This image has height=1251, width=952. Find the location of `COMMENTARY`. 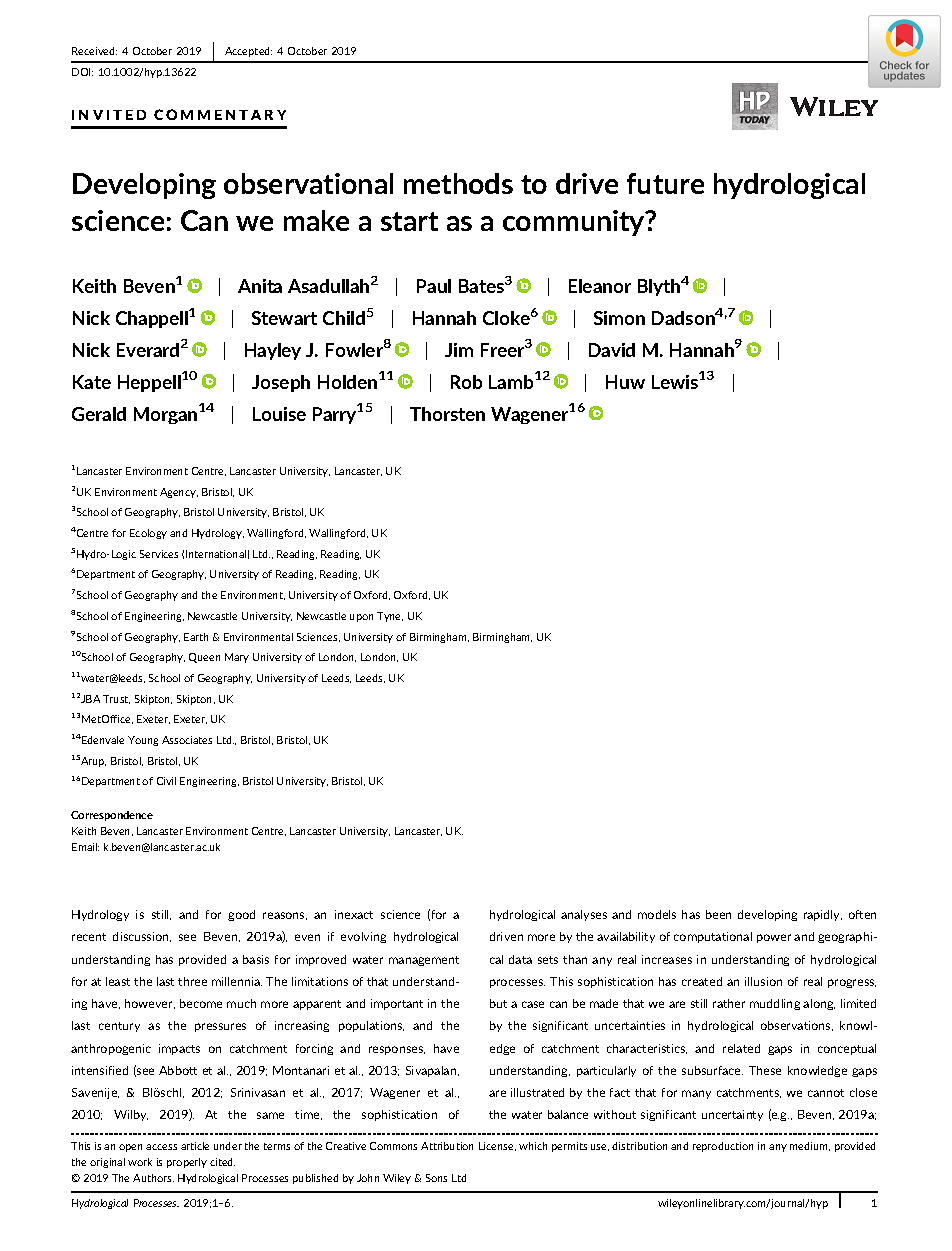

COMMENTARY is located at coordinates (220, 114).
